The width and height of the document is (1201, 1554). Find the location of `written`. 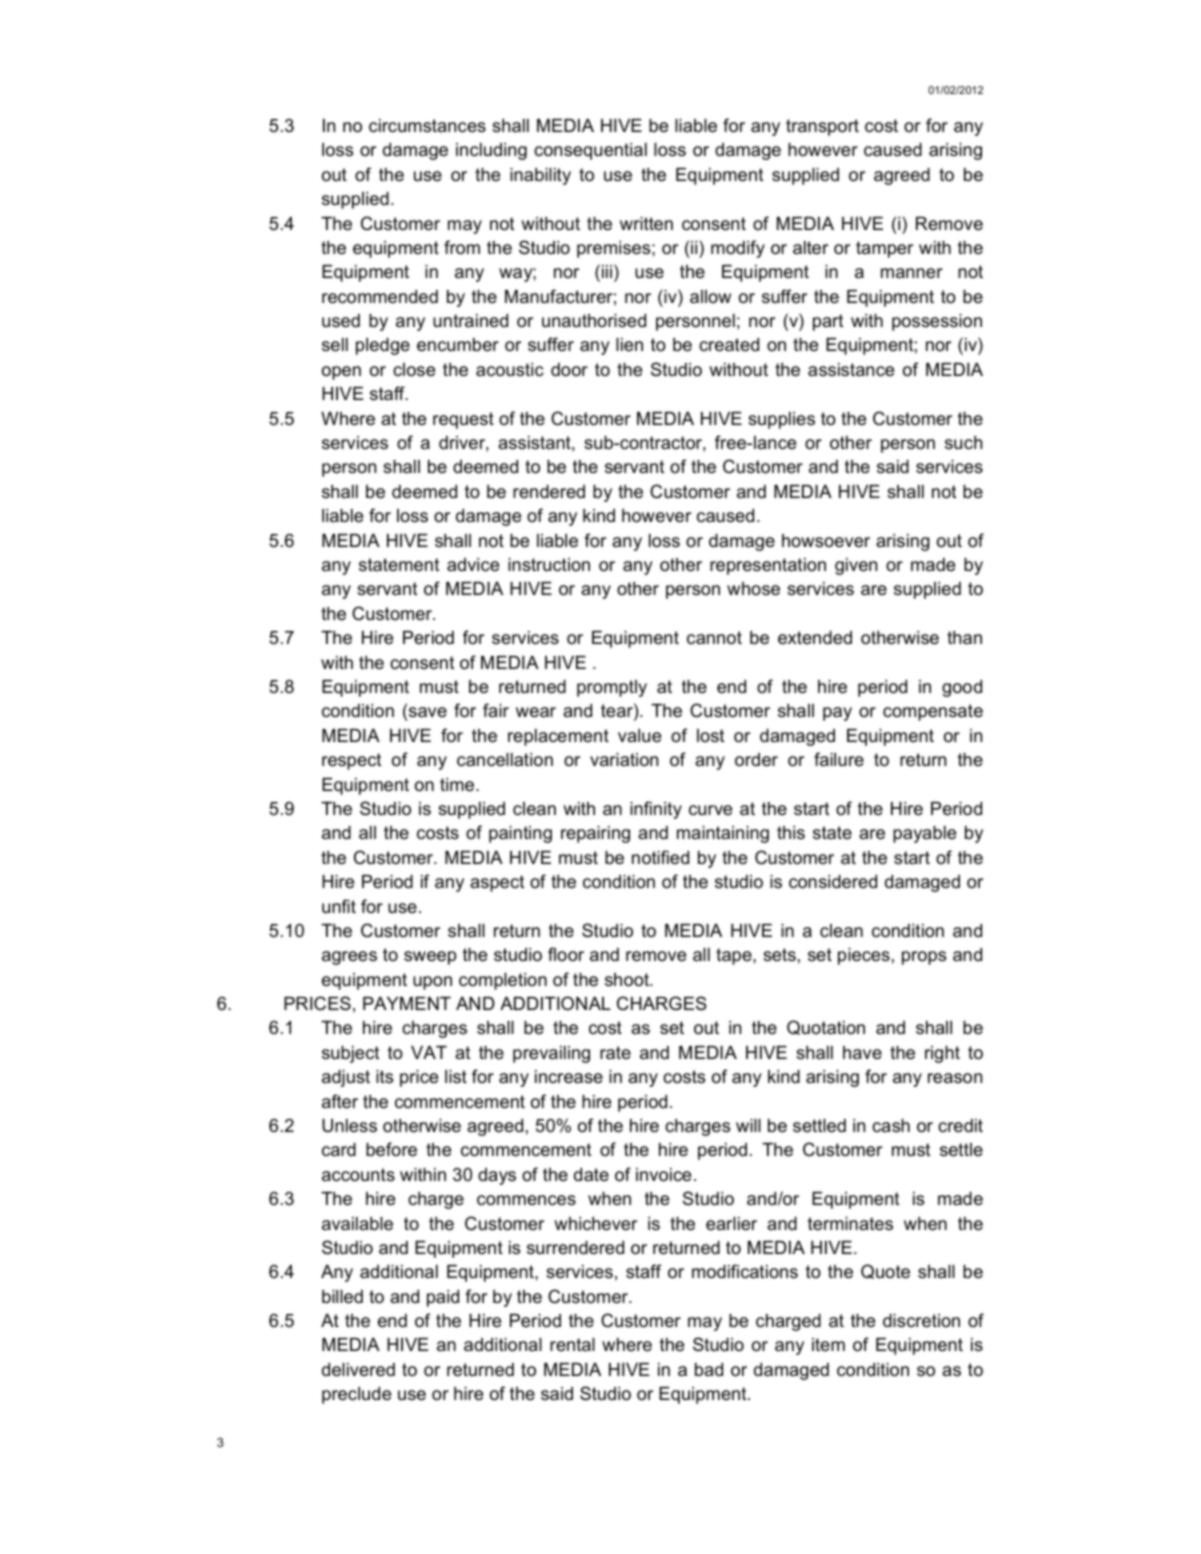

written is located at coordinates (646, 224).
